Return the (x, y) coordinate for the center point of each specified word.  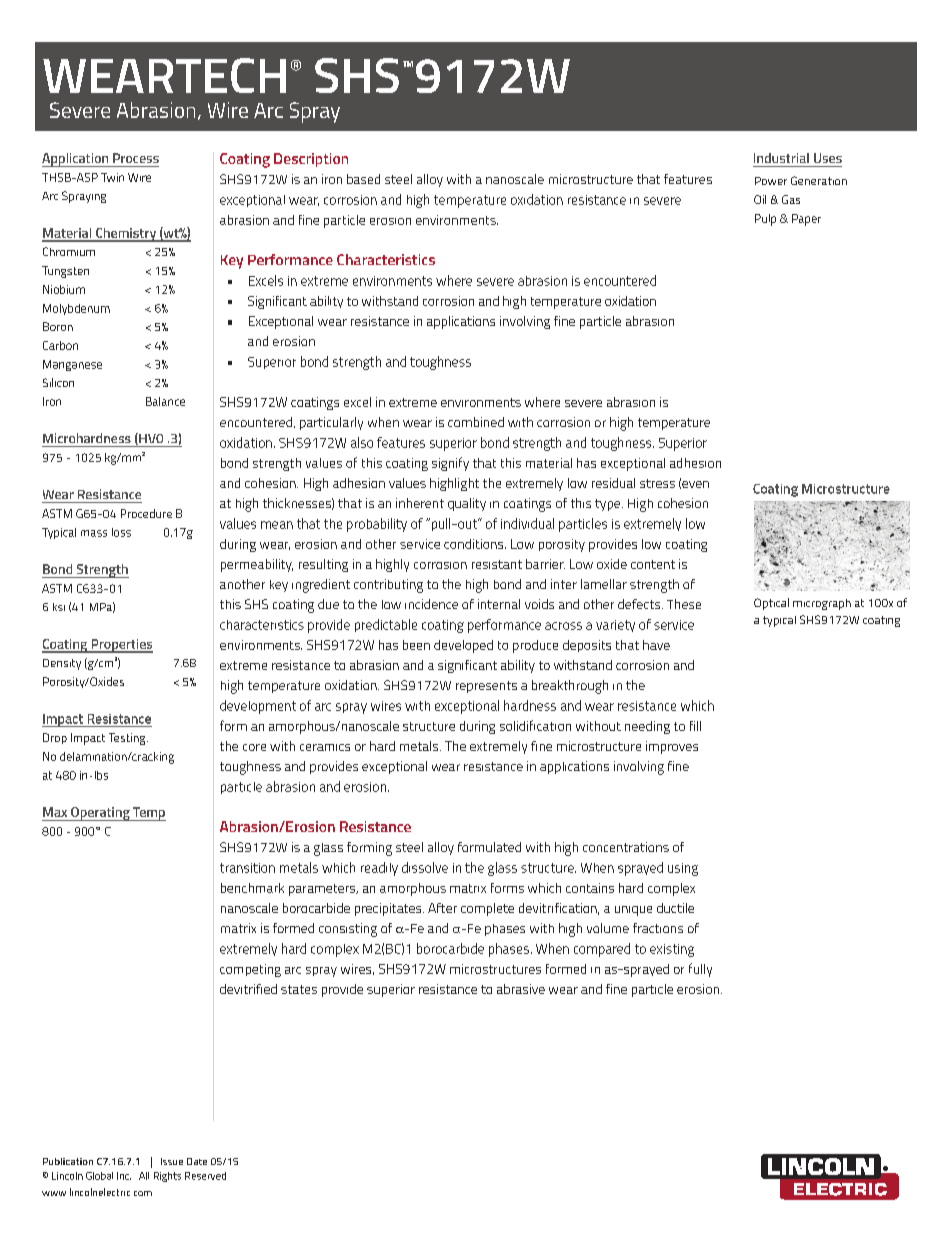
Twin (112, 177)
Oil (760, 199)
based (363, 179)
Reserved (205, 1176)
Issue (172, 1161)
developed (463, 646)
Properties (121, 646)
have (656, 645)
